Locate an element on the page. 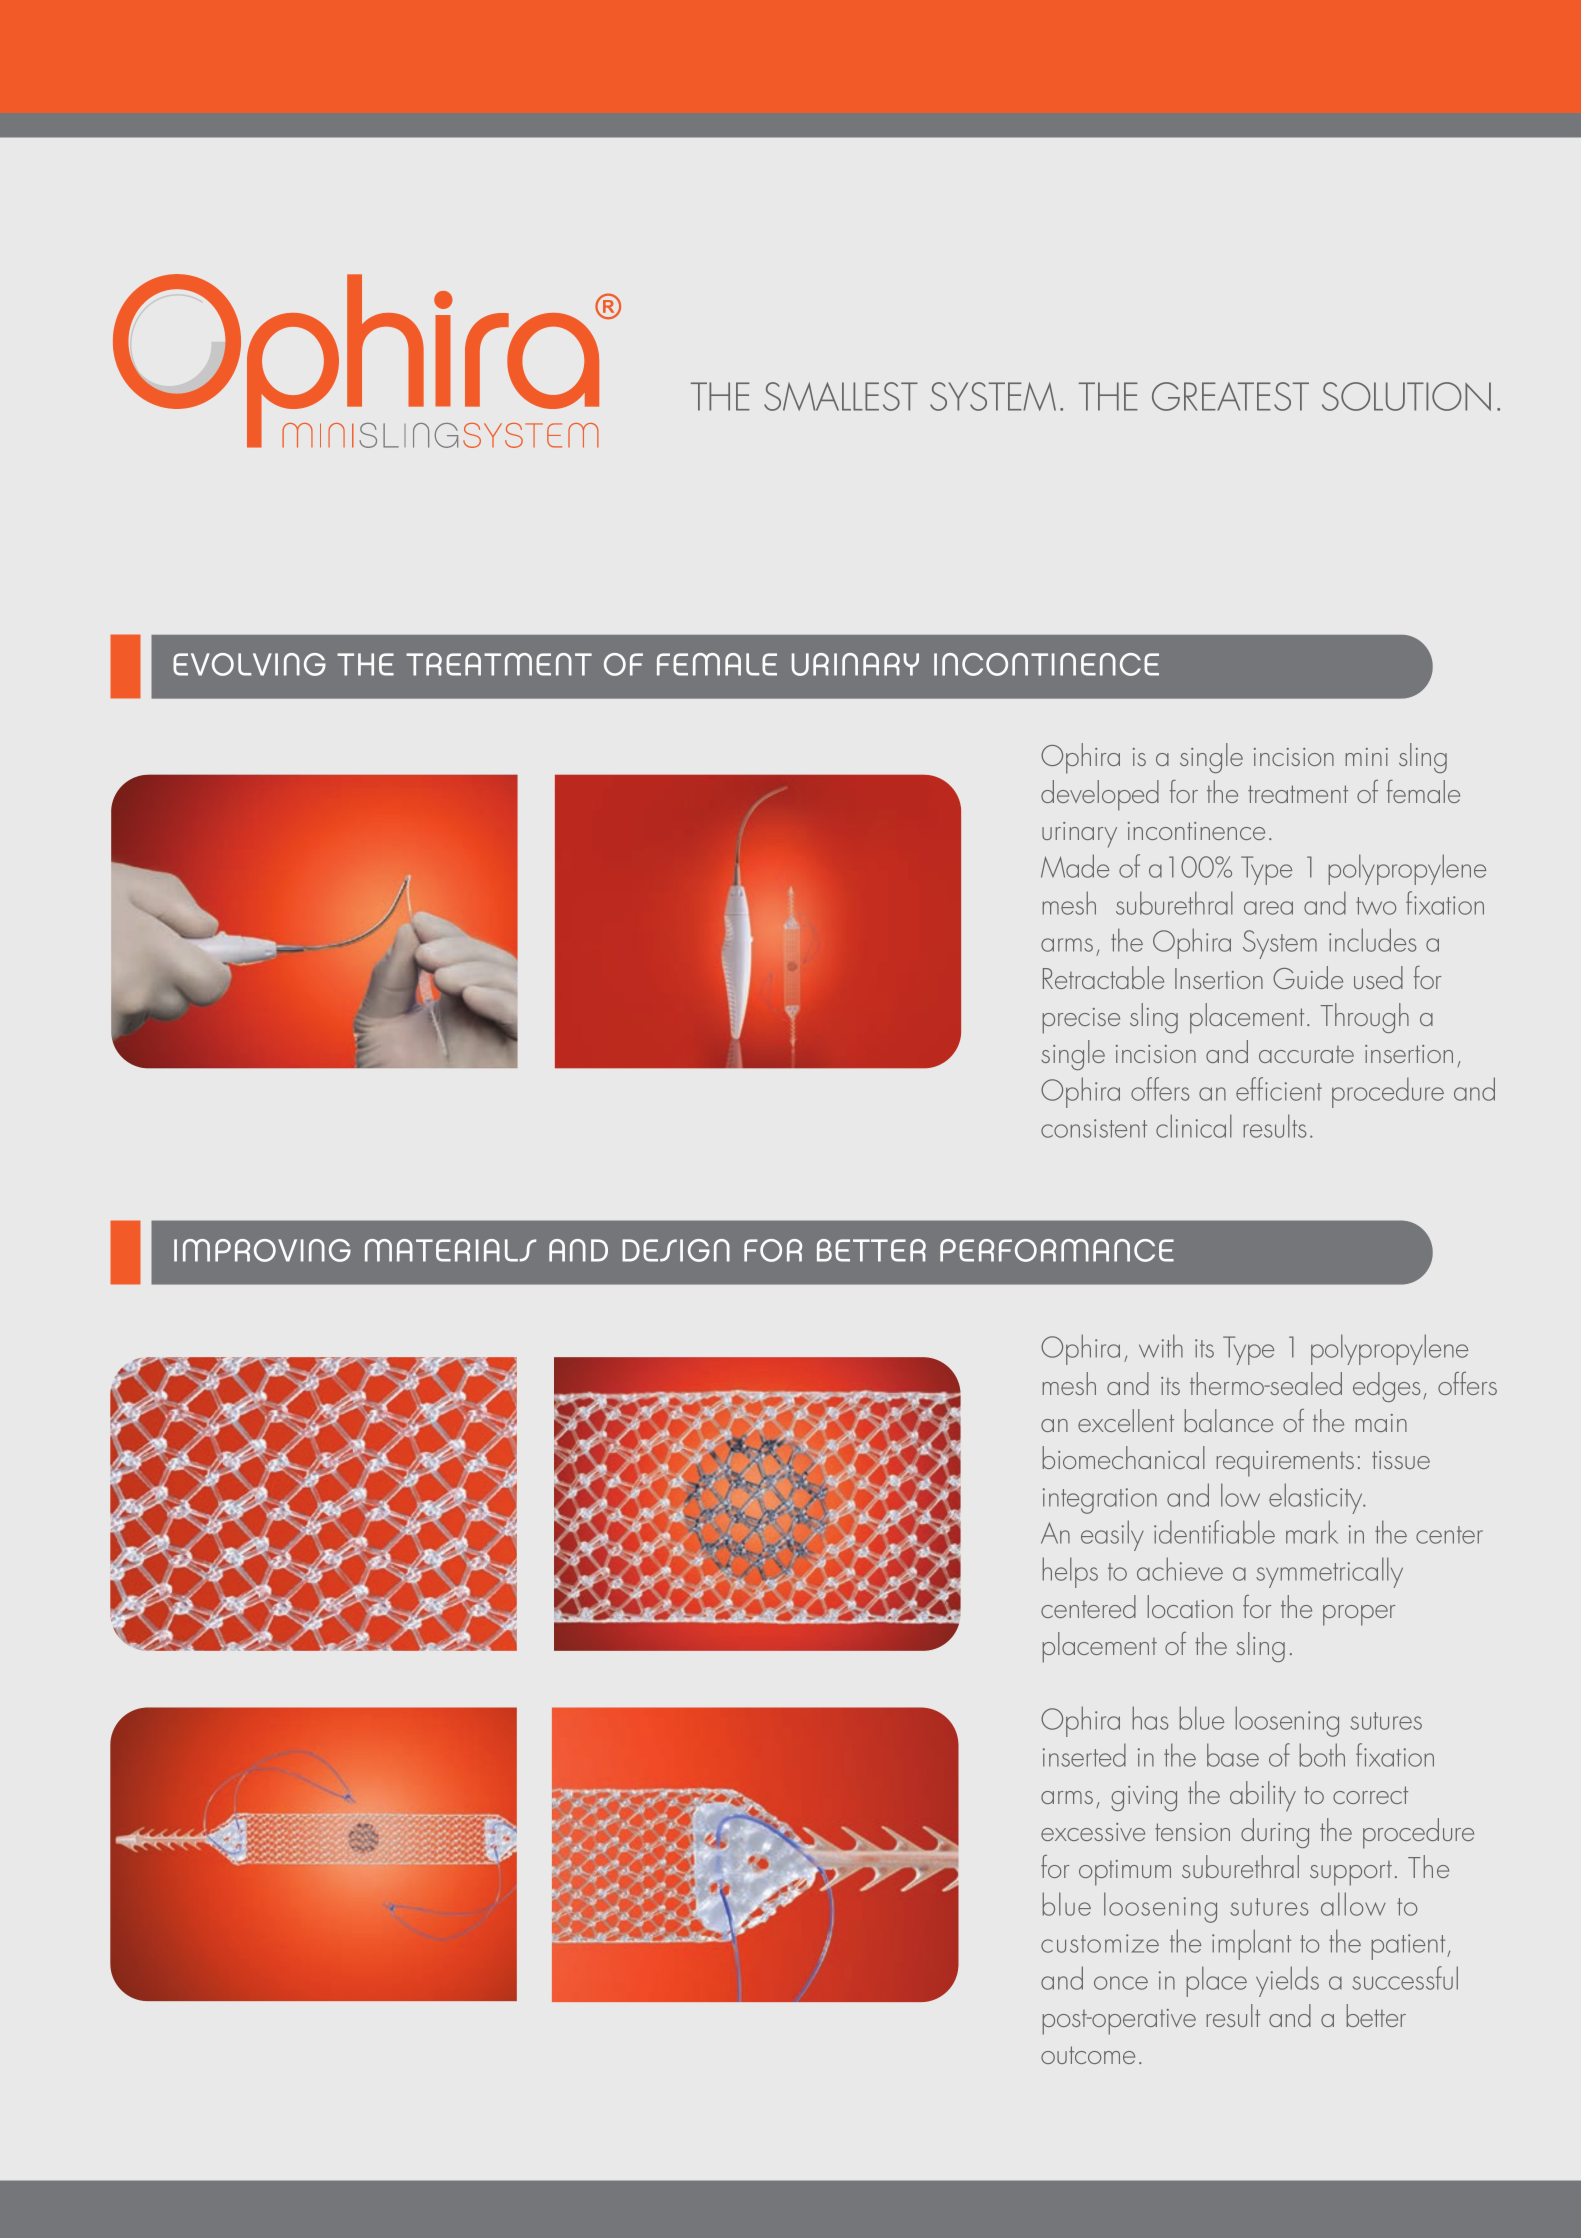 This image has height=2238, width=1581. GREATEST is located at coordinates (1230, 396).
